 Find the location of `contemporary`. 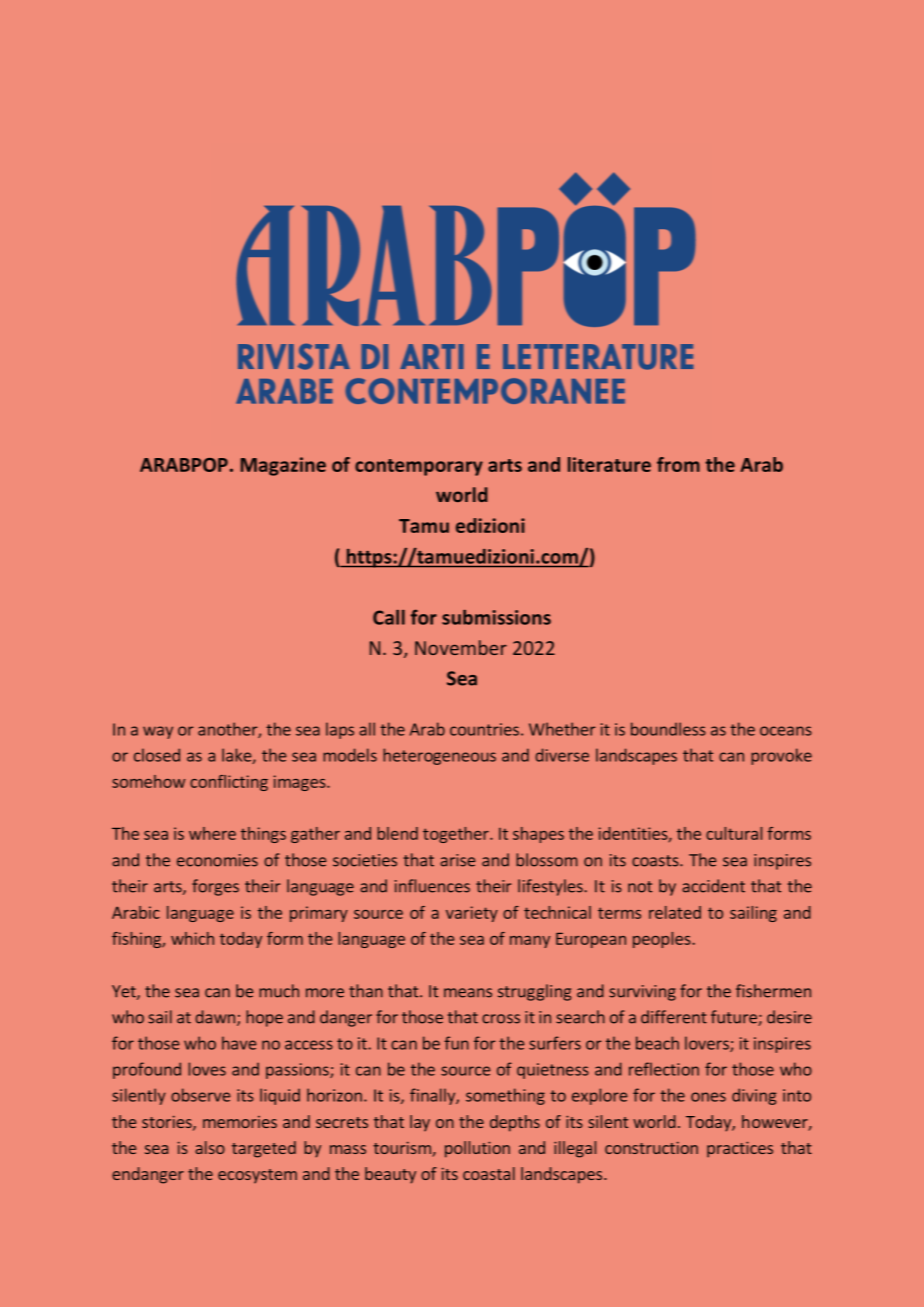

contemporary is located at coordinates (419, 467).
